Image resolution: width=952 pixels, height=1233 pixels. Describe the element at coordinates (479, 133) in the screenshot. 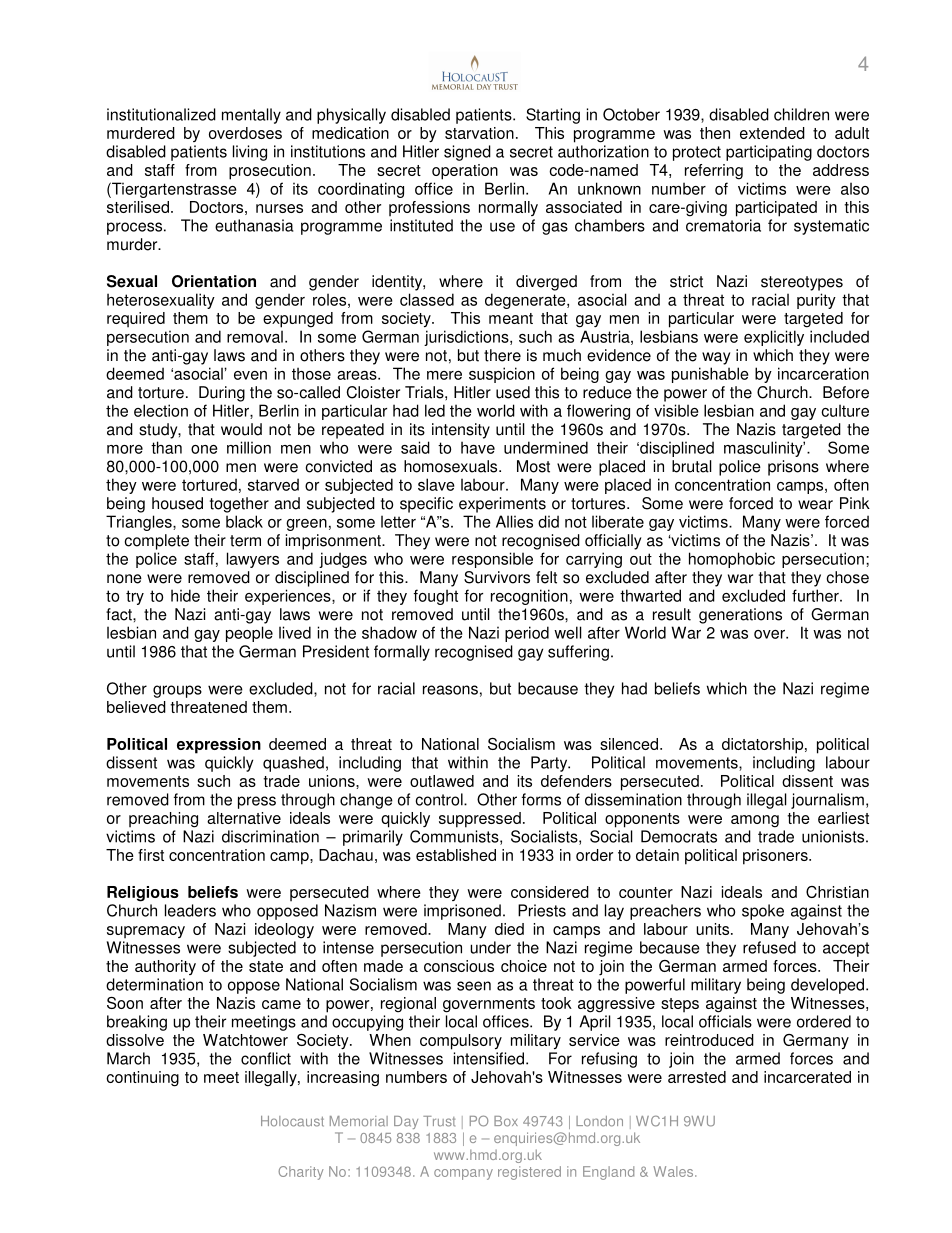

I see `starvation` at that location.
